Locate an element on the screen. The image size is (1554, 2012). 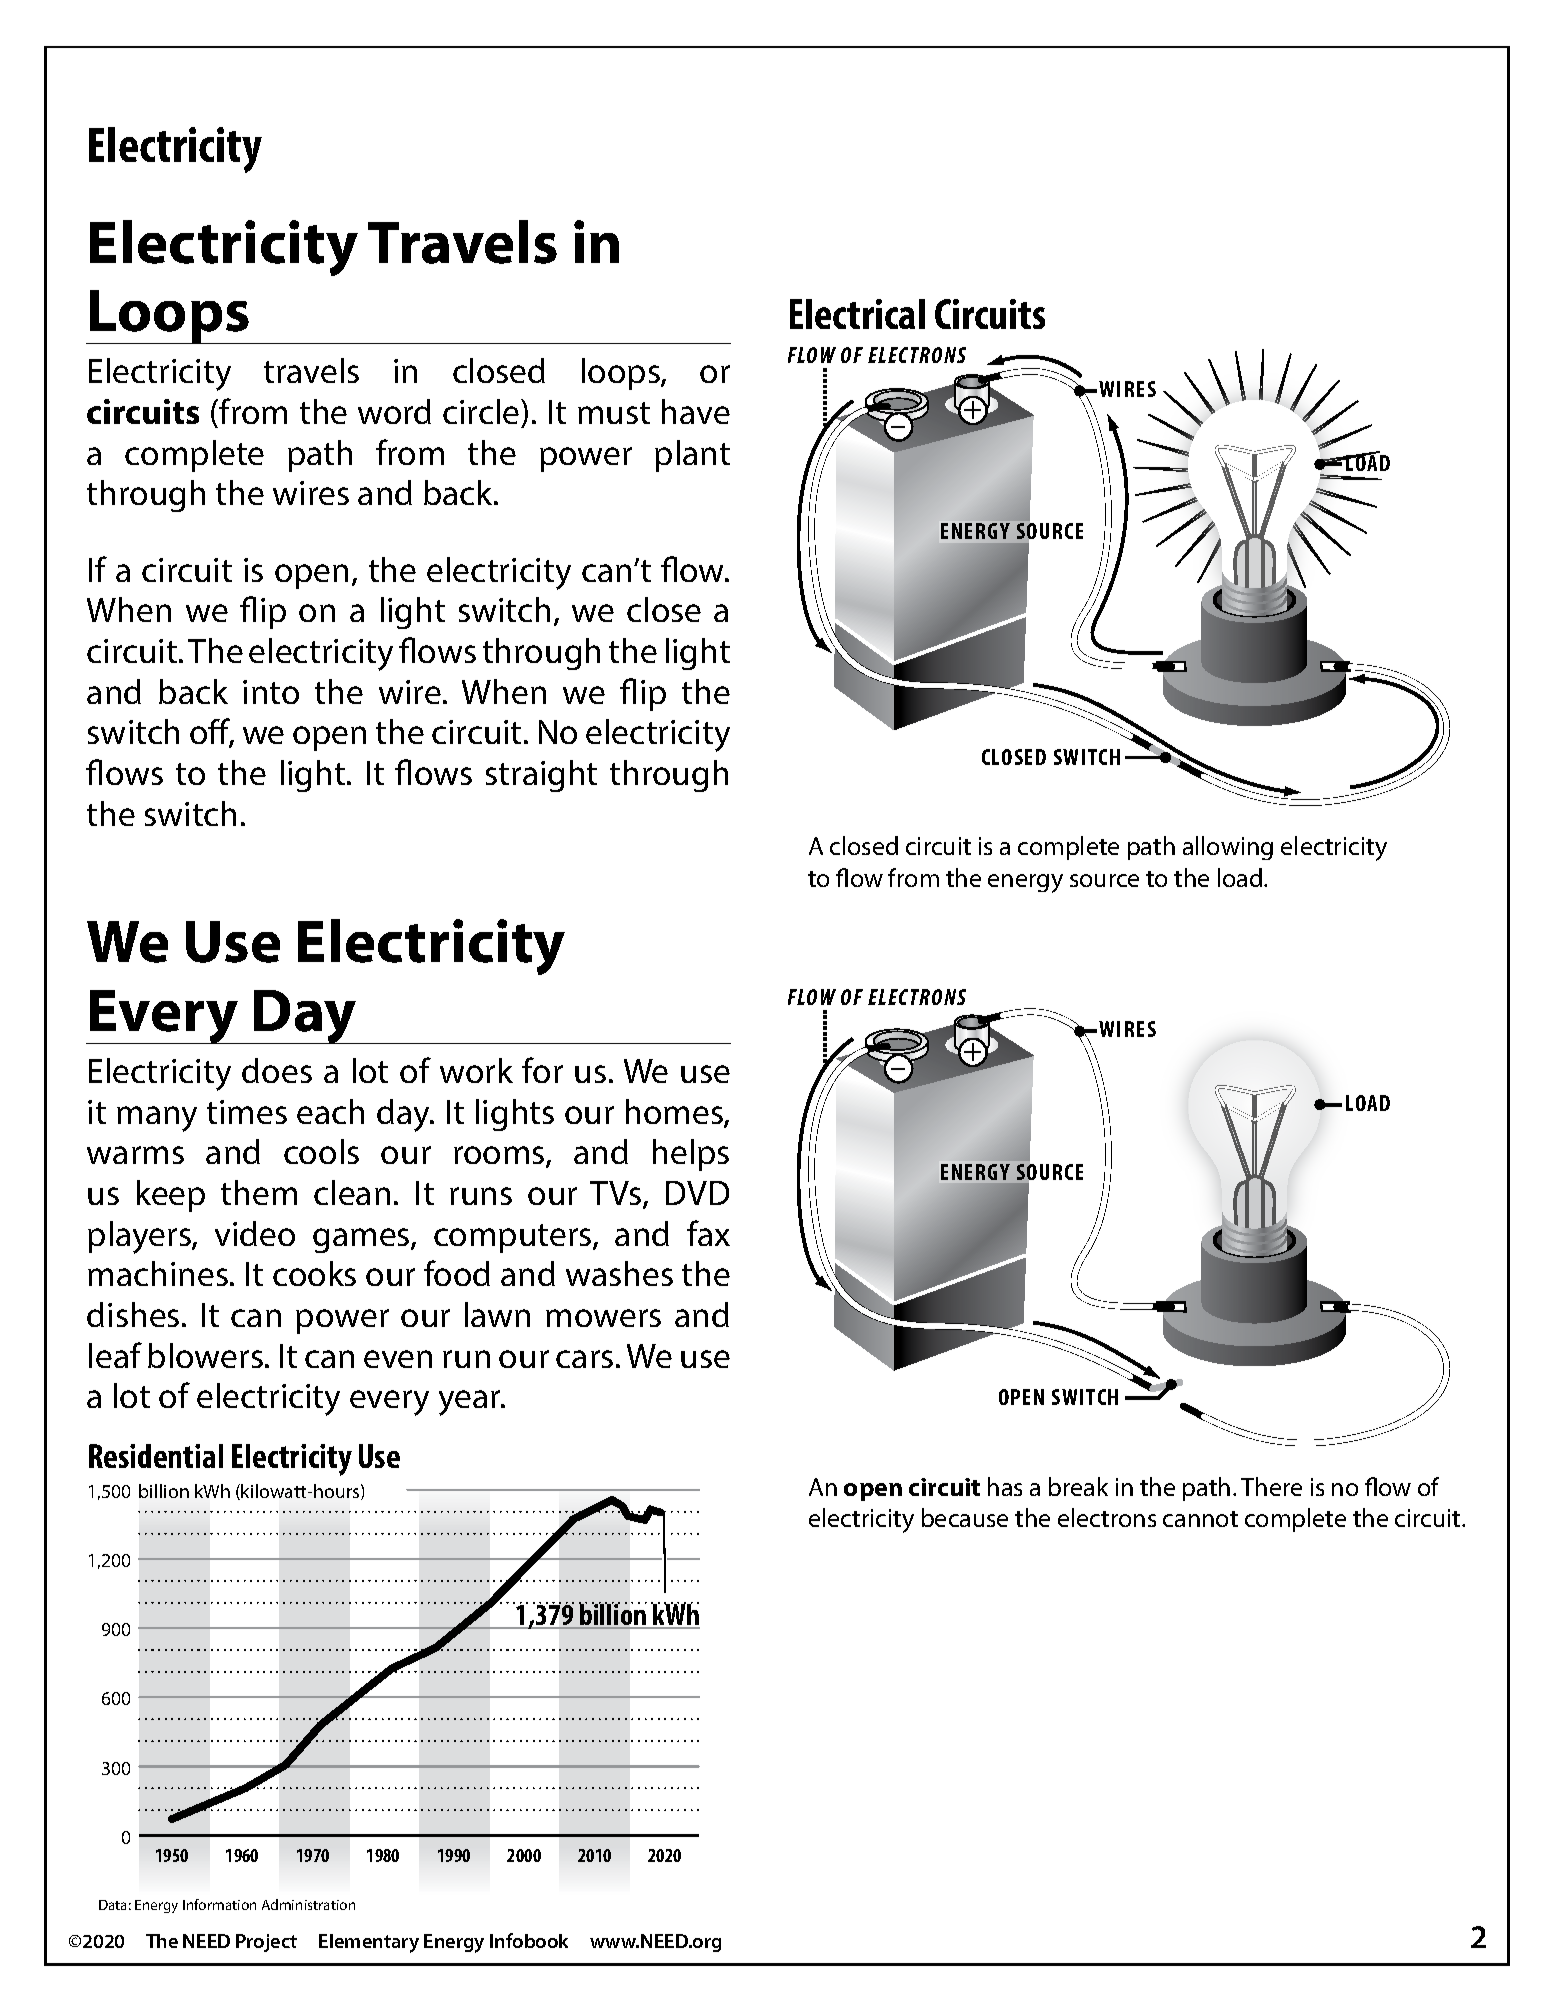
must is located at coordinates (614, 413).
